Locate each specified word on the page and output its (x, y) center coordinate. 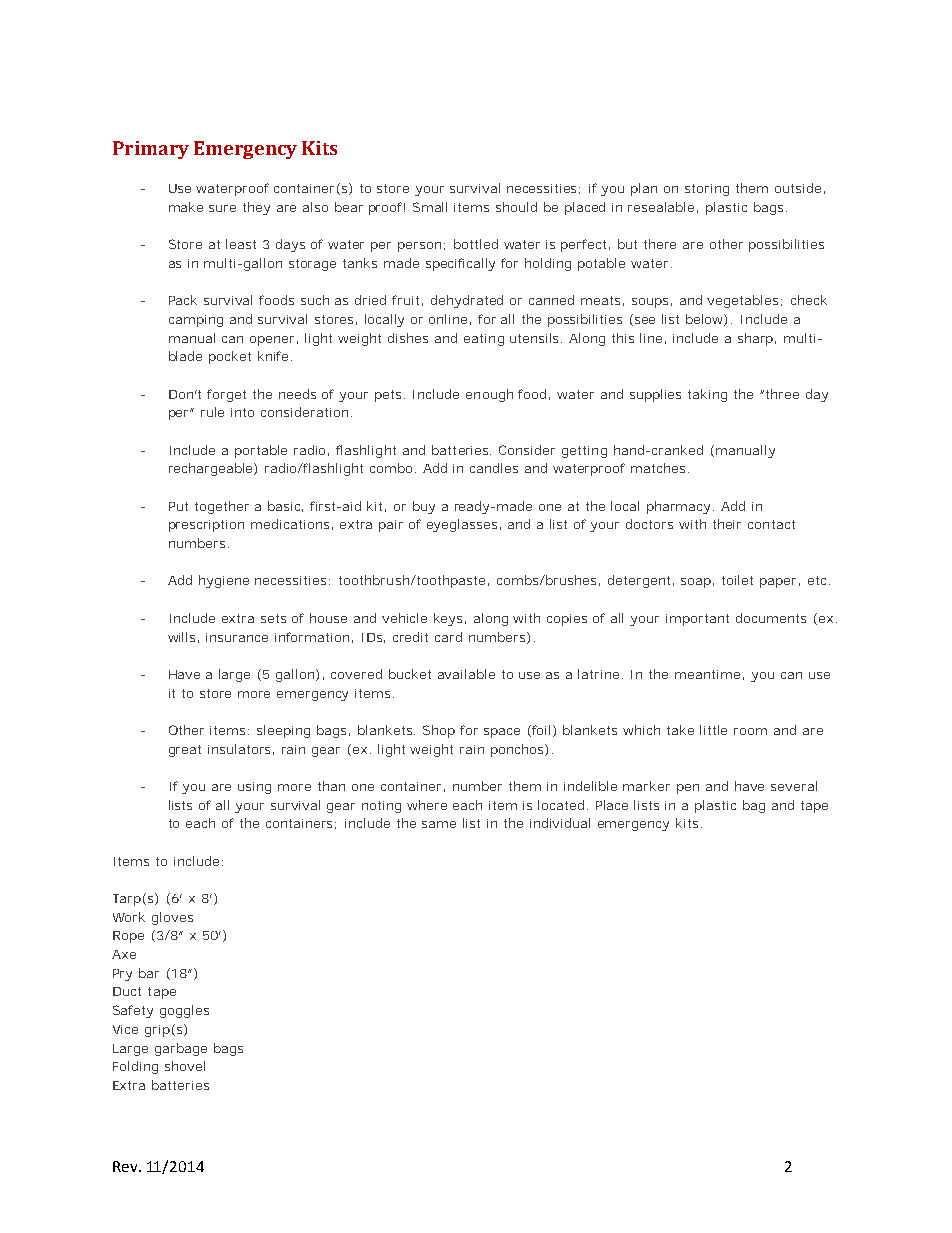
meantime (707, 674)
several (794, 786)
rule (212, 412)
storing (707, 190)
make (186, 207)
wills (181, 637)
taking (707, 395)
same (439, 824)
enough (489, 395)
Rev (126, 1166)
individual (560, 823)
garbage (181, 1049)
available (466, 674)
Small (430, 207)
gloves (172, 918)
